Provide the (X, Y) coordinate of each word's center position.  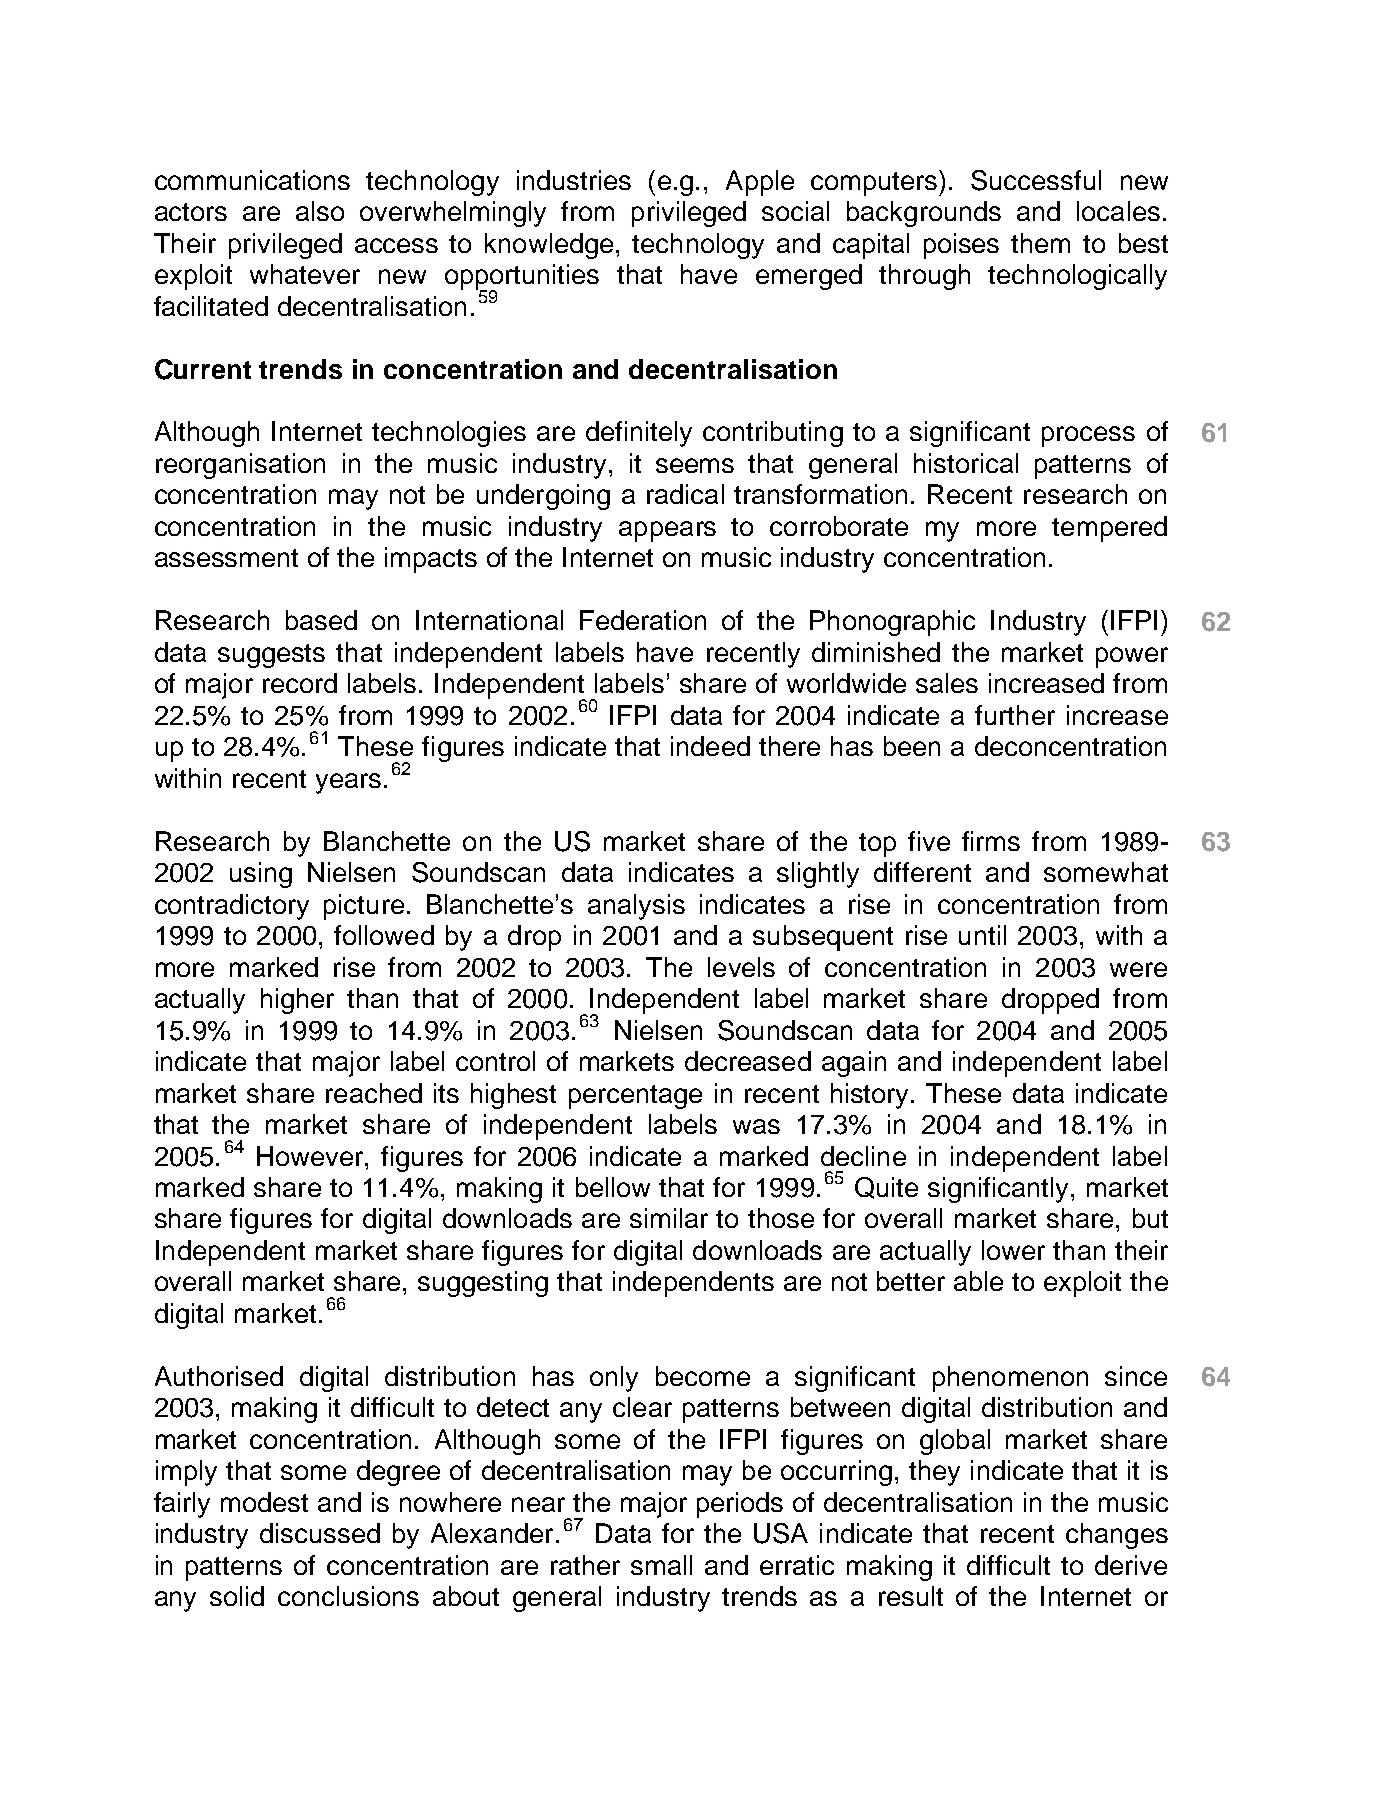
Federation (643, 620)
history (871, 1096)
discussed (320, 1533)
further (1015, 715)
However (311, 1156)
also (320, 211)
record (300, 683)
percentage (635, 1097)
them (1040, 243)
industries (574, 180)
